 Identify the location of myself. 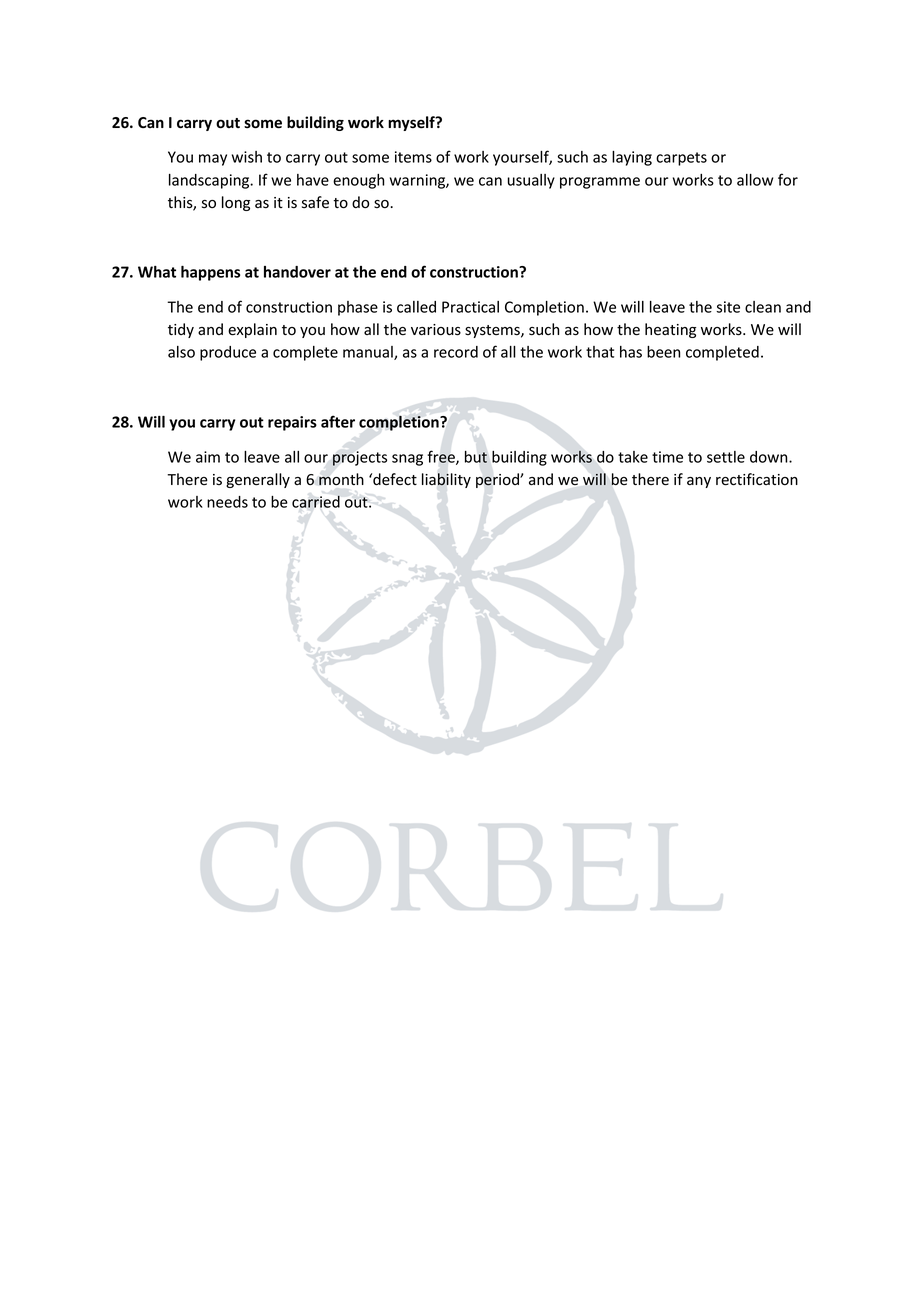
(412, 123).
